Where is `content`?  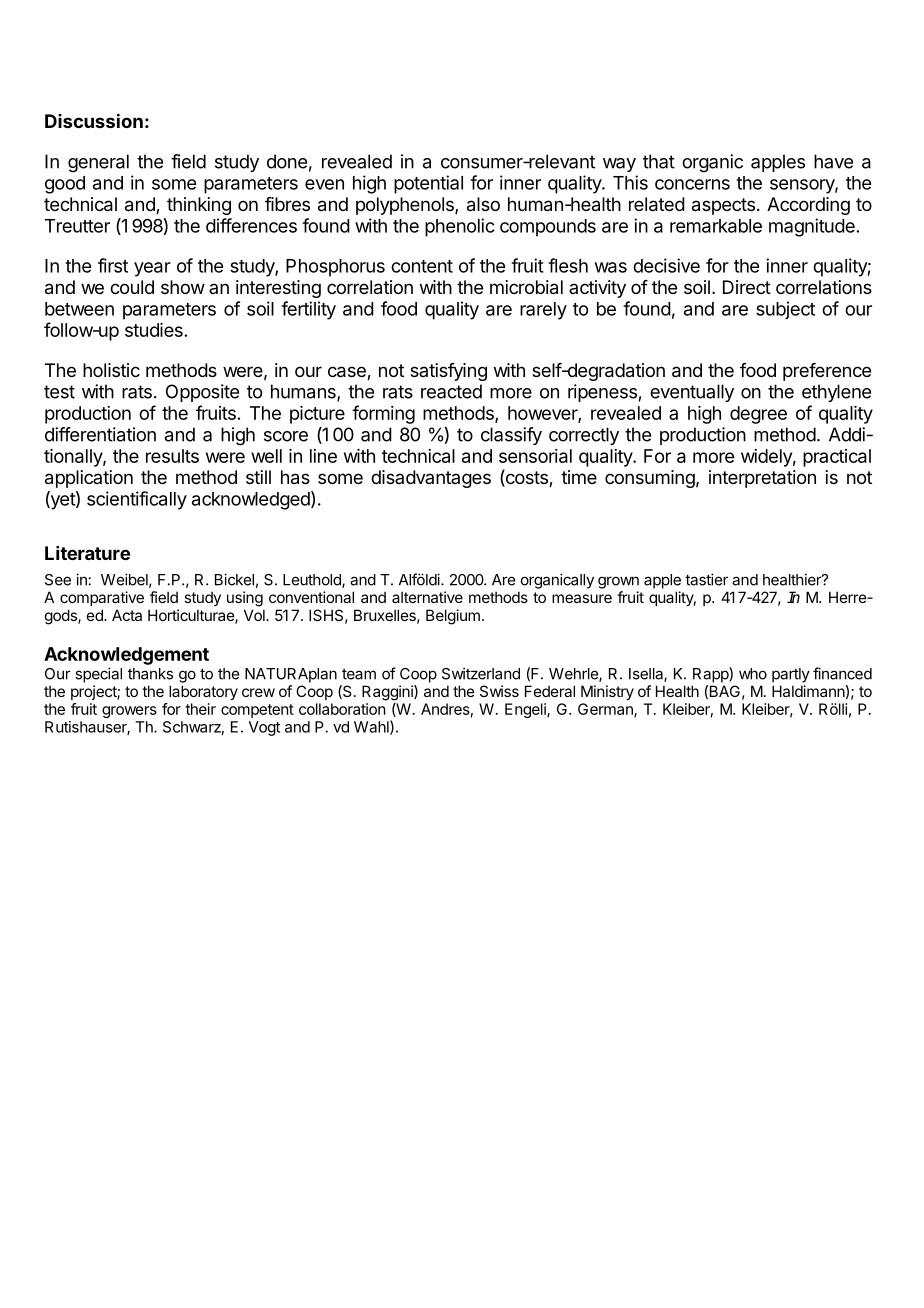 content is located at coordinates (422, 266).
